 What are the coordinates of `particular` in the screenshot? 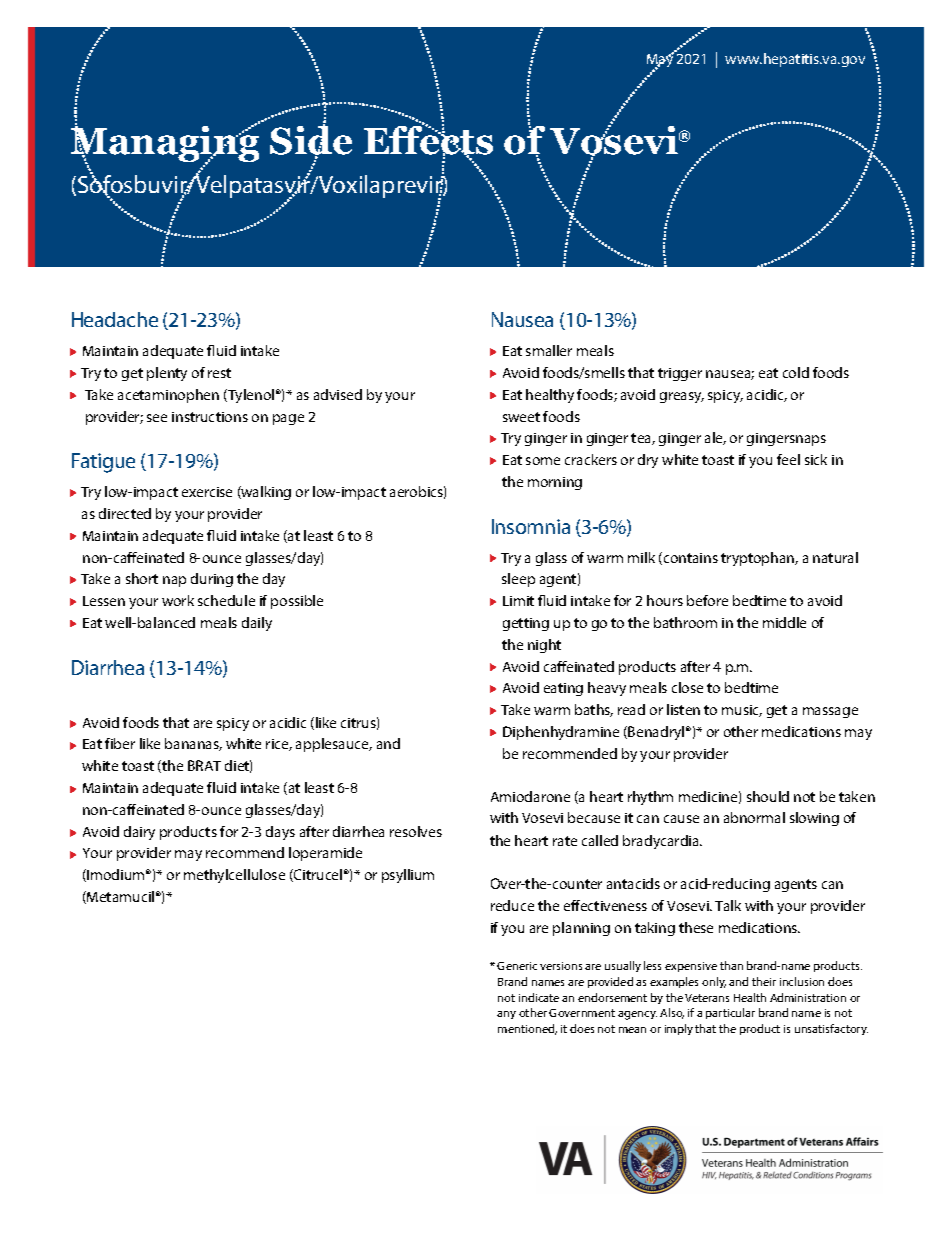 It's located at (730, 1013).
